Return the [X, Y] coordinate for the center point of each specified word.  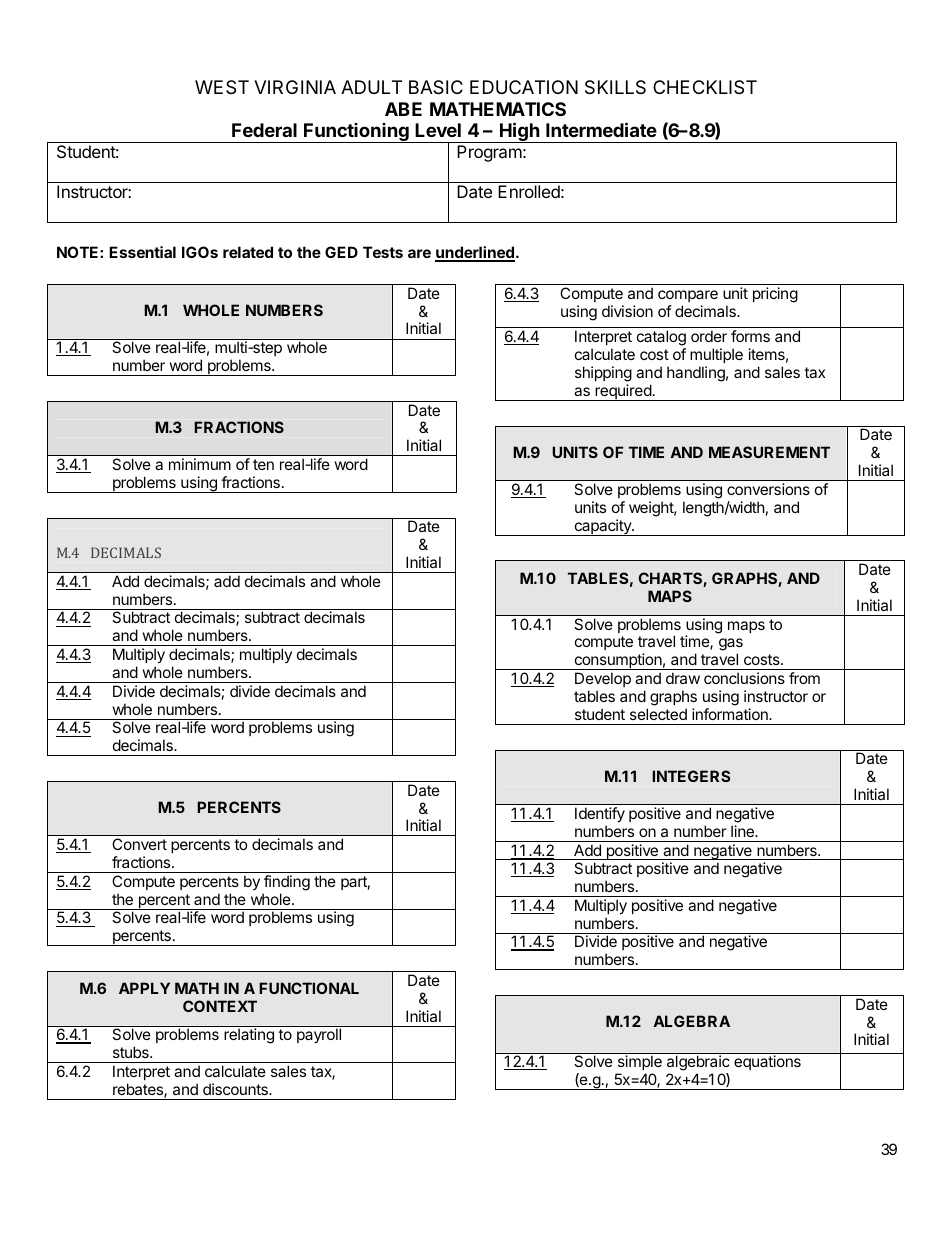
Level [438, 130]
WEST [222, 87]
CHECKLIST [705, 87]
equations [767, 1062]
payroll [319, 1035]
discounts [236, 1089]
